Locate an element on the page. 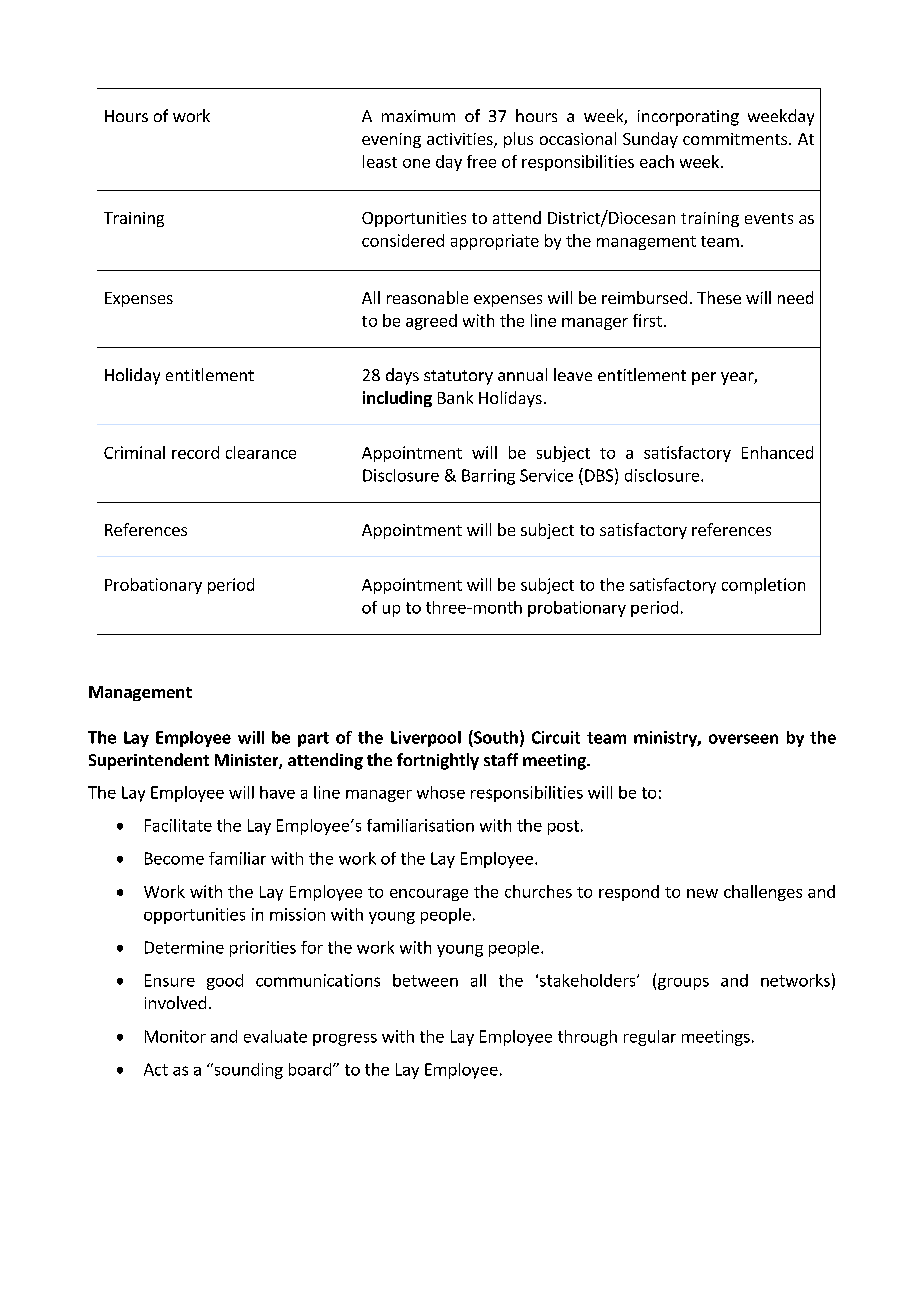  new is located at coordinates (702, 893).
